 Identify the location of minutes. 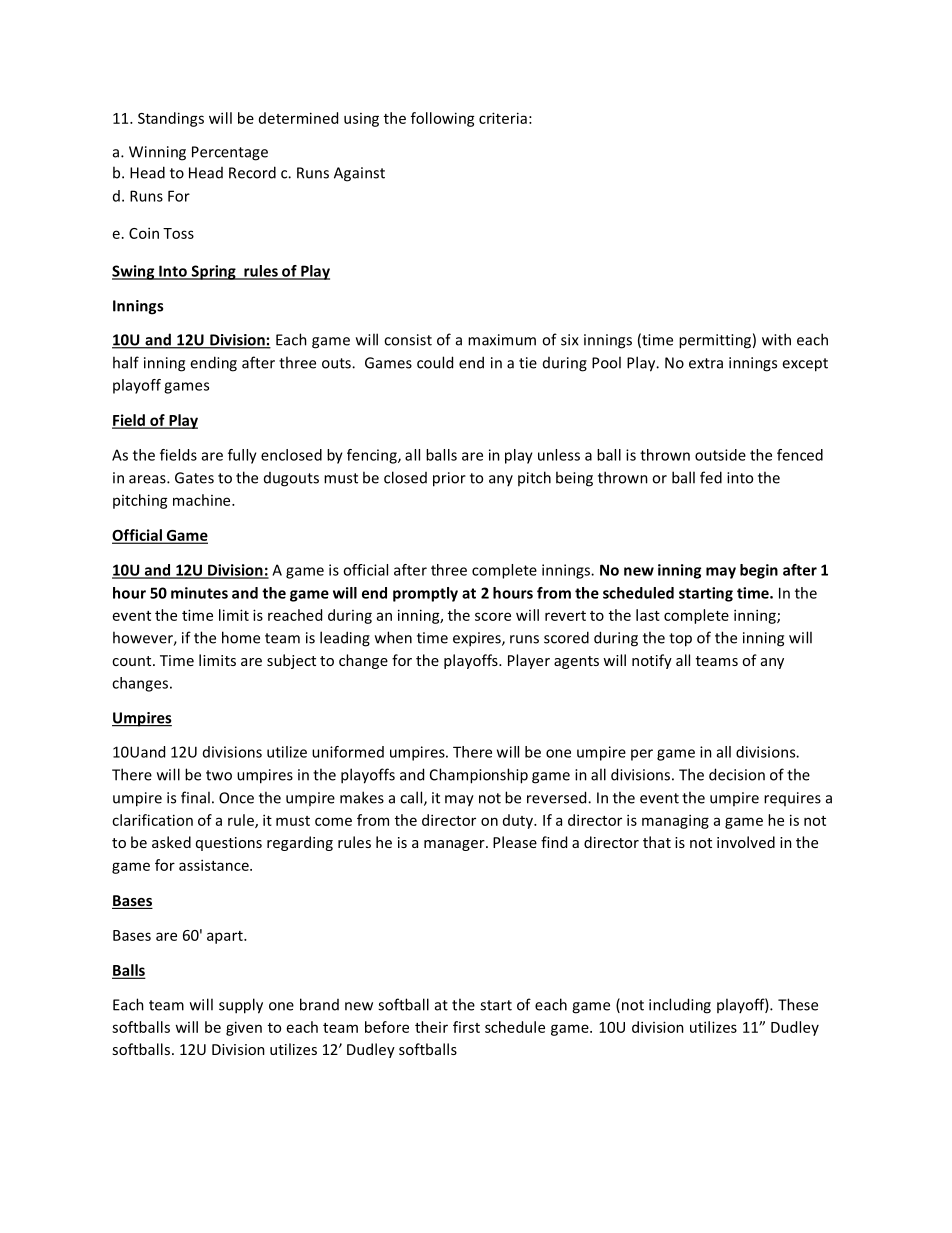
(199, 593).
